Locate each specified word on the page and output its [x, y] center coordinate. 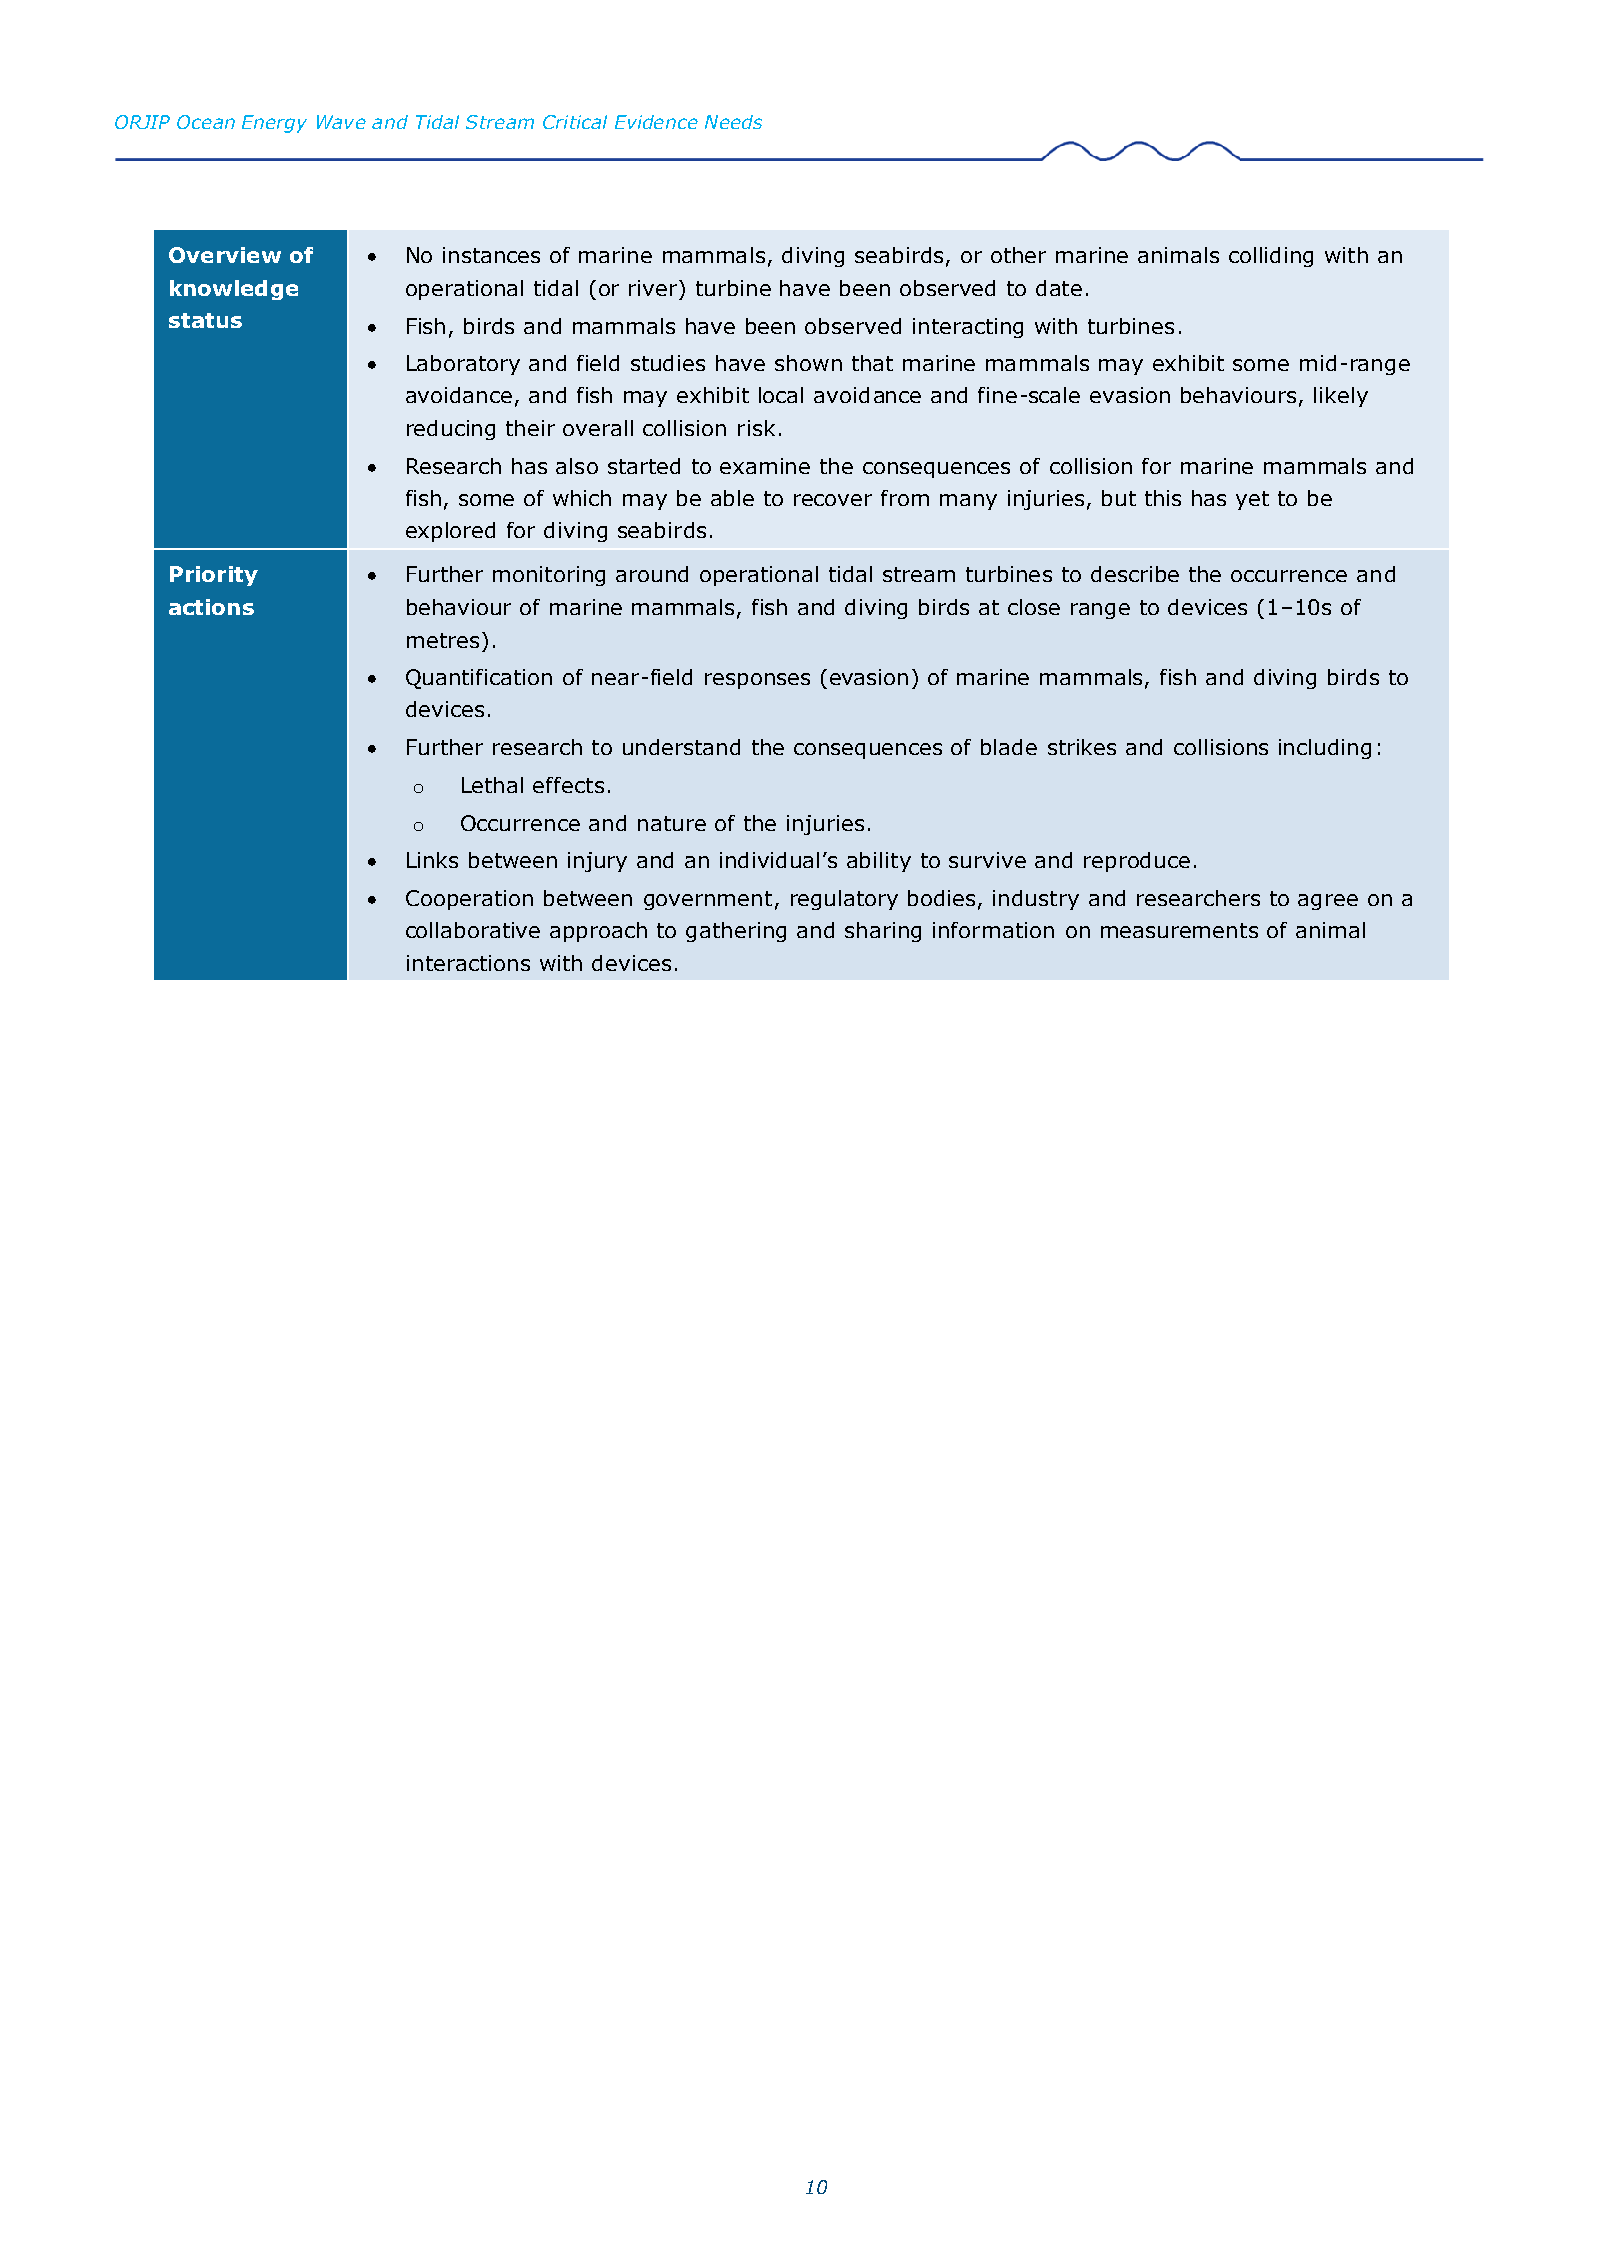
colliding [1271, 257]
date [1059, 288]
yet [1252, 500]
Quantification [479, 679]
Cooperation [469, 900]
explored [450, 532]
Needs [733, 122]
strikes [1082, 747]
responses [757, 681]
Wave [341, 122]
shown [808, 363]
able [732, 498]
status [205, 320]
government [708, 900]
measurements [1179, 930]
